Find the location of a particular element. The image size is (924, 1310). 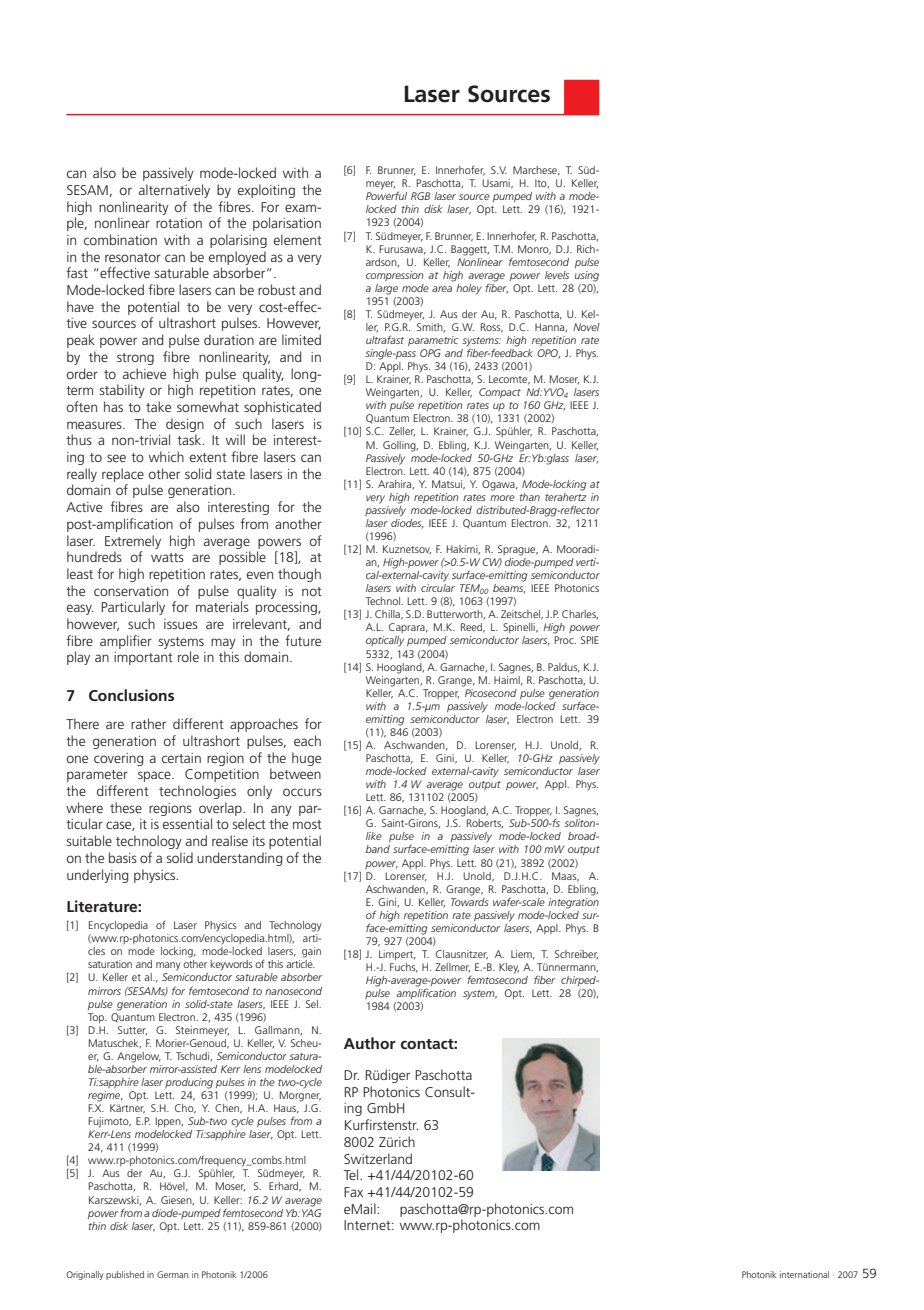

using is located at coordinates (587, 276).
